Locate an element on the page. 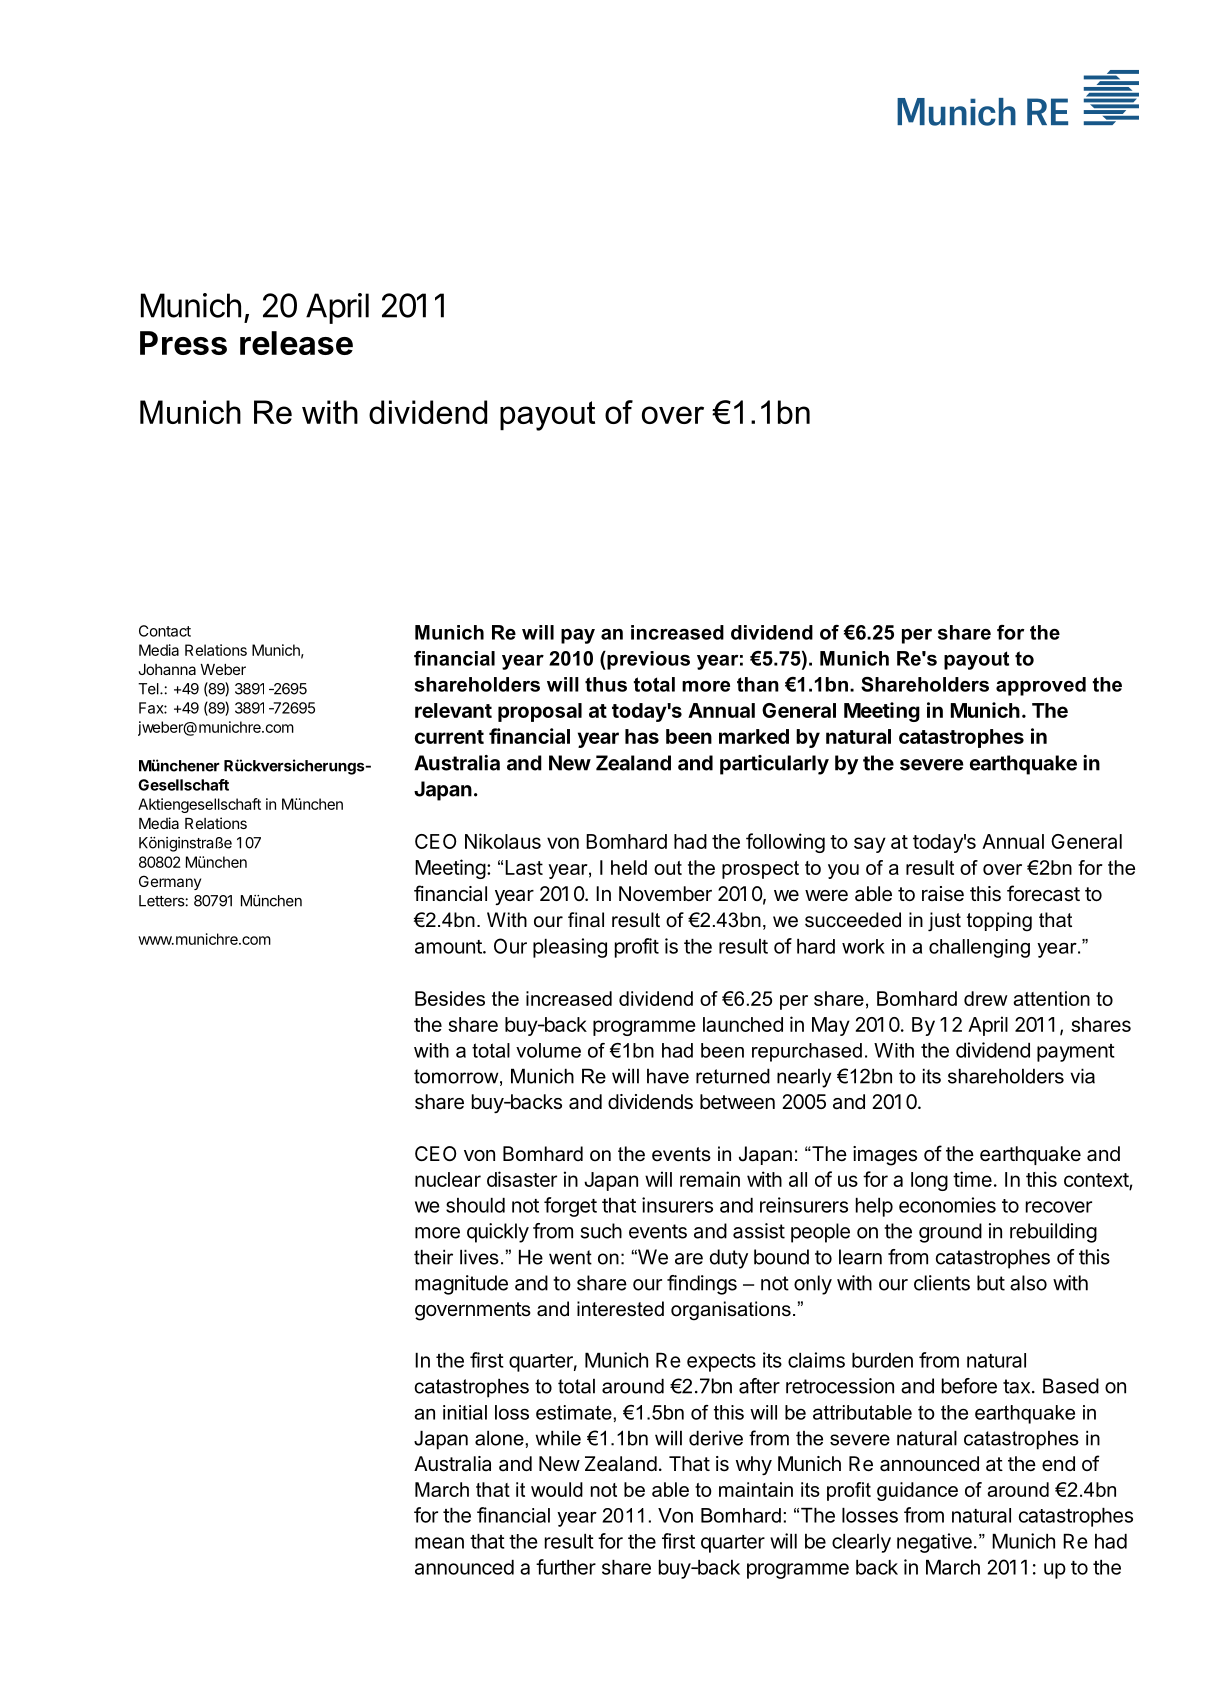 This image has width=1207, height=1707. previous is located at coordinates (647, 660).
